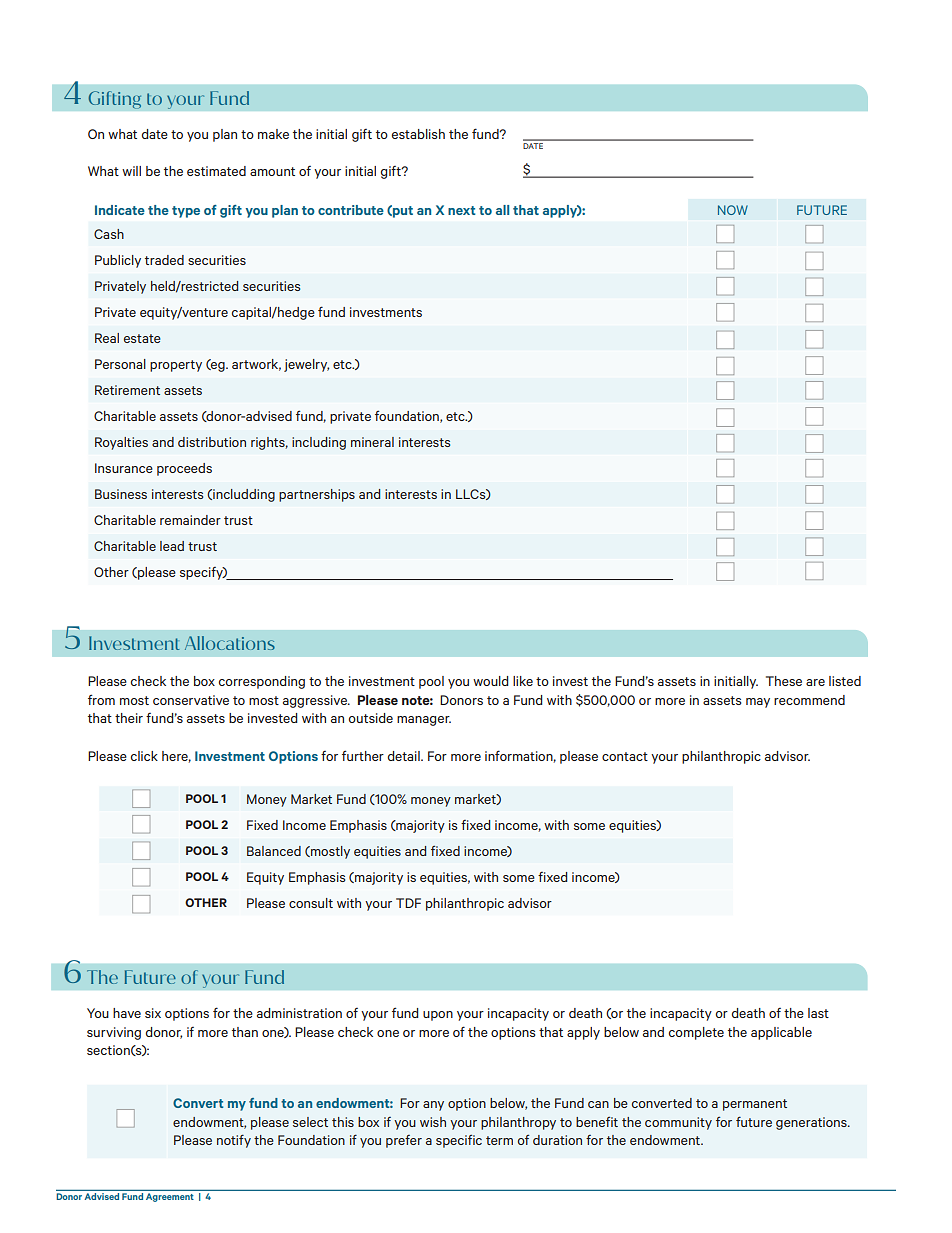 This screenshot has height=1233, width=952. What do you see at coordinates (216, 171) in the screenshot?
I see `estimated` at bounding box center [216, 171].
